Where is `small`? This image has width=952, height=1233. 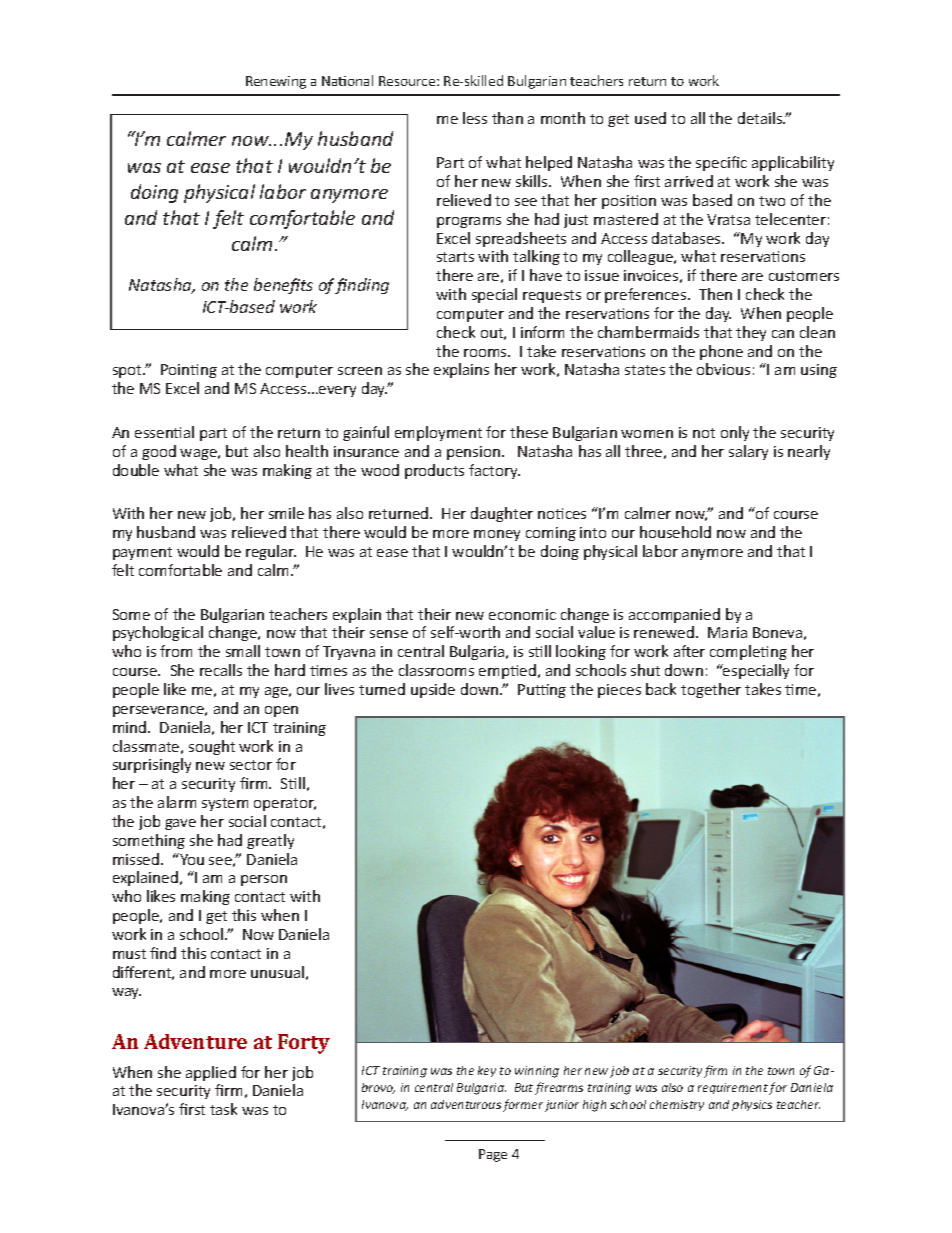 small is located at coordinates (243, 651).
